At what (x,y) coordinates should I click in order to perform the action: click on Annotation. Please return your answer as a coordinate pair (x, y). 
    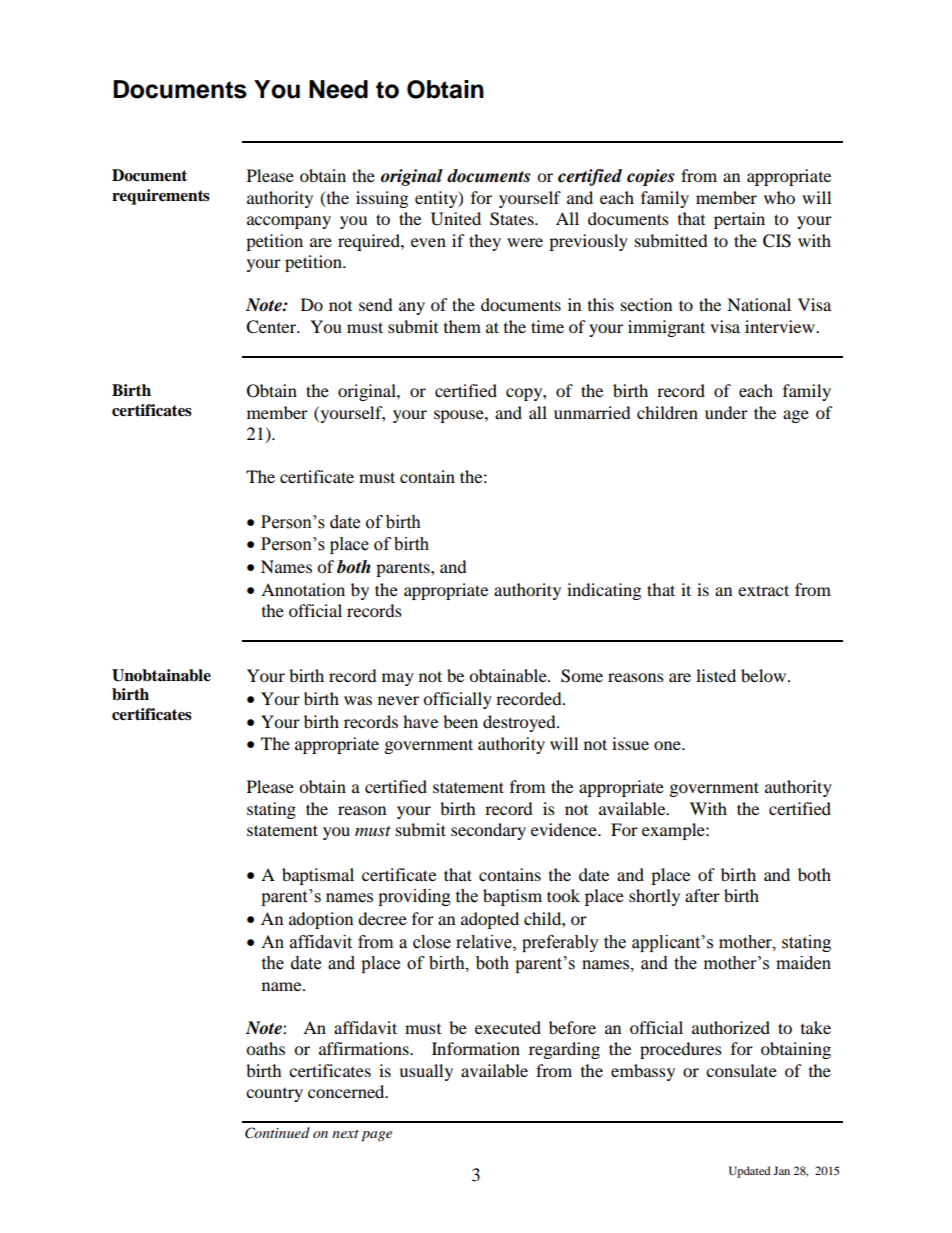
    Looking at the image, I should click on (303, 589).
